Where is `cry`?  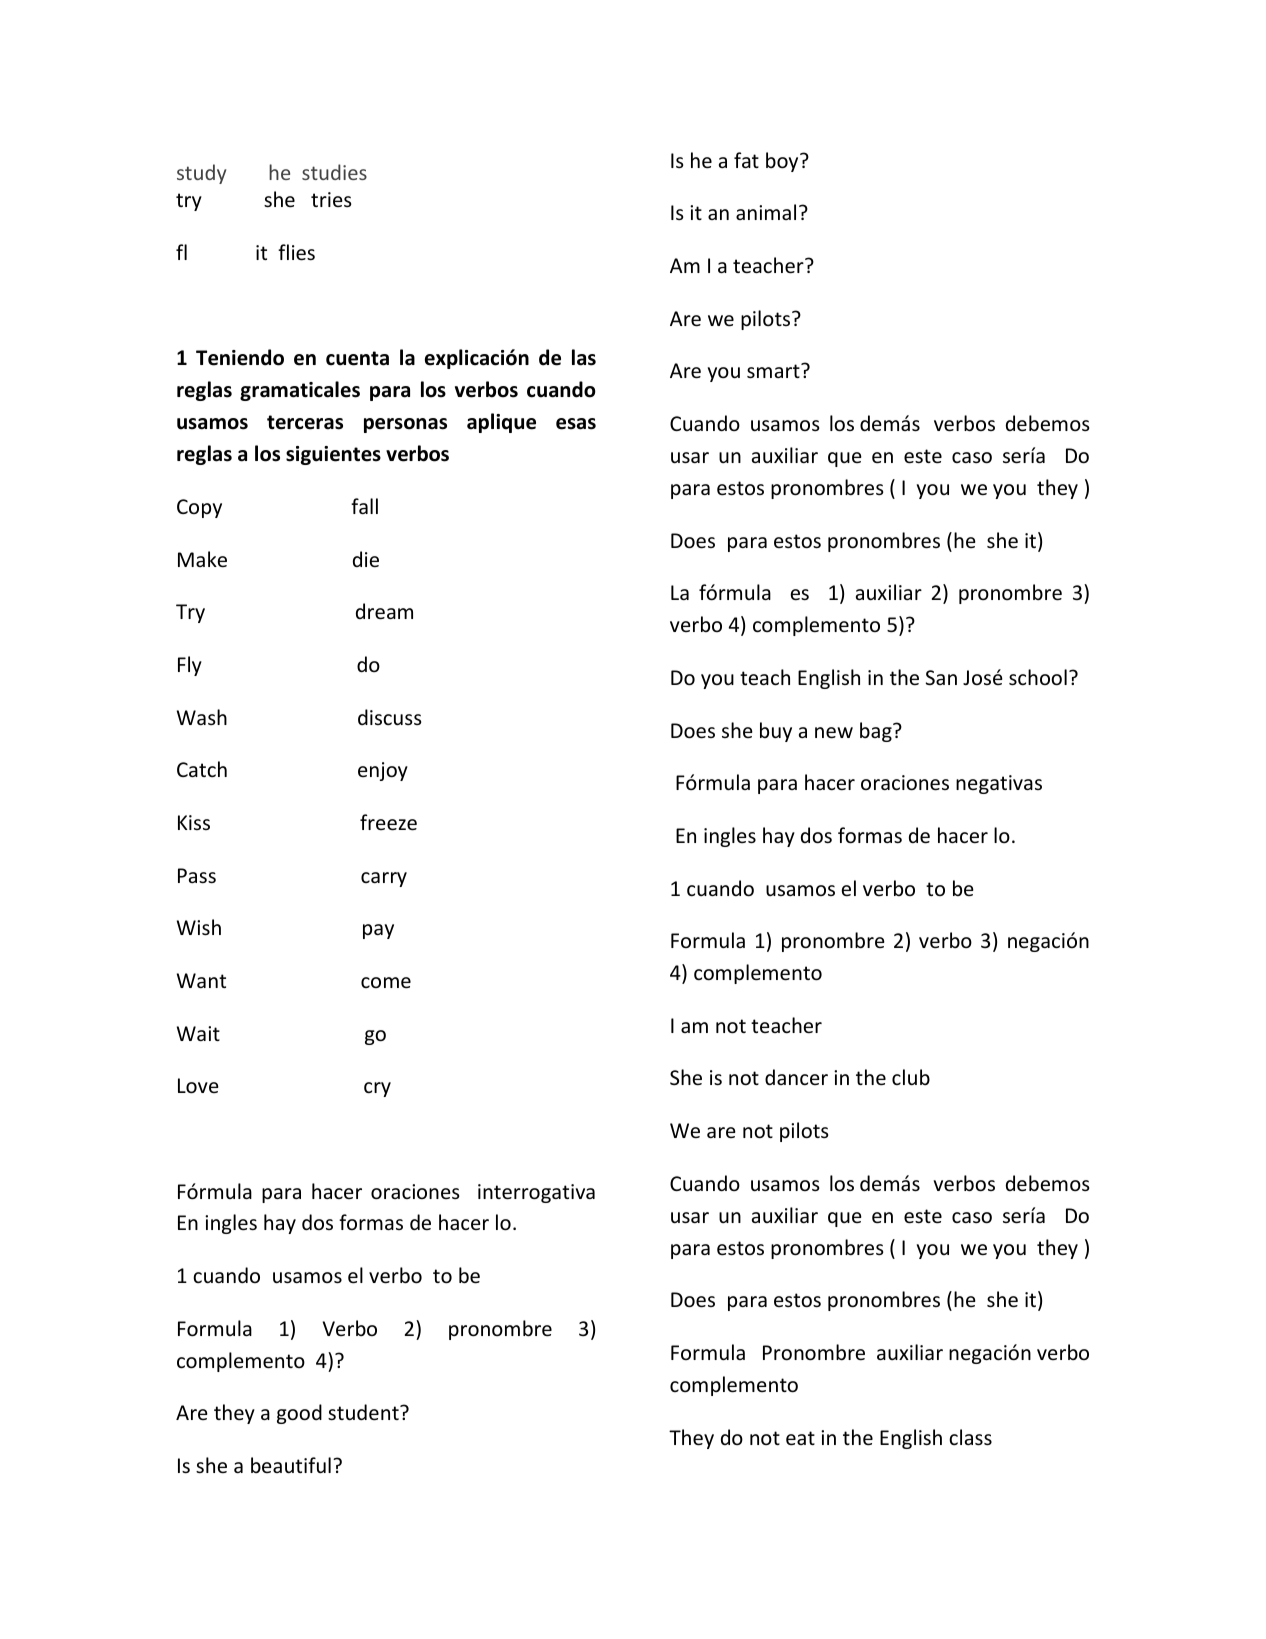
cry is located at coordinates (377, 1089).
